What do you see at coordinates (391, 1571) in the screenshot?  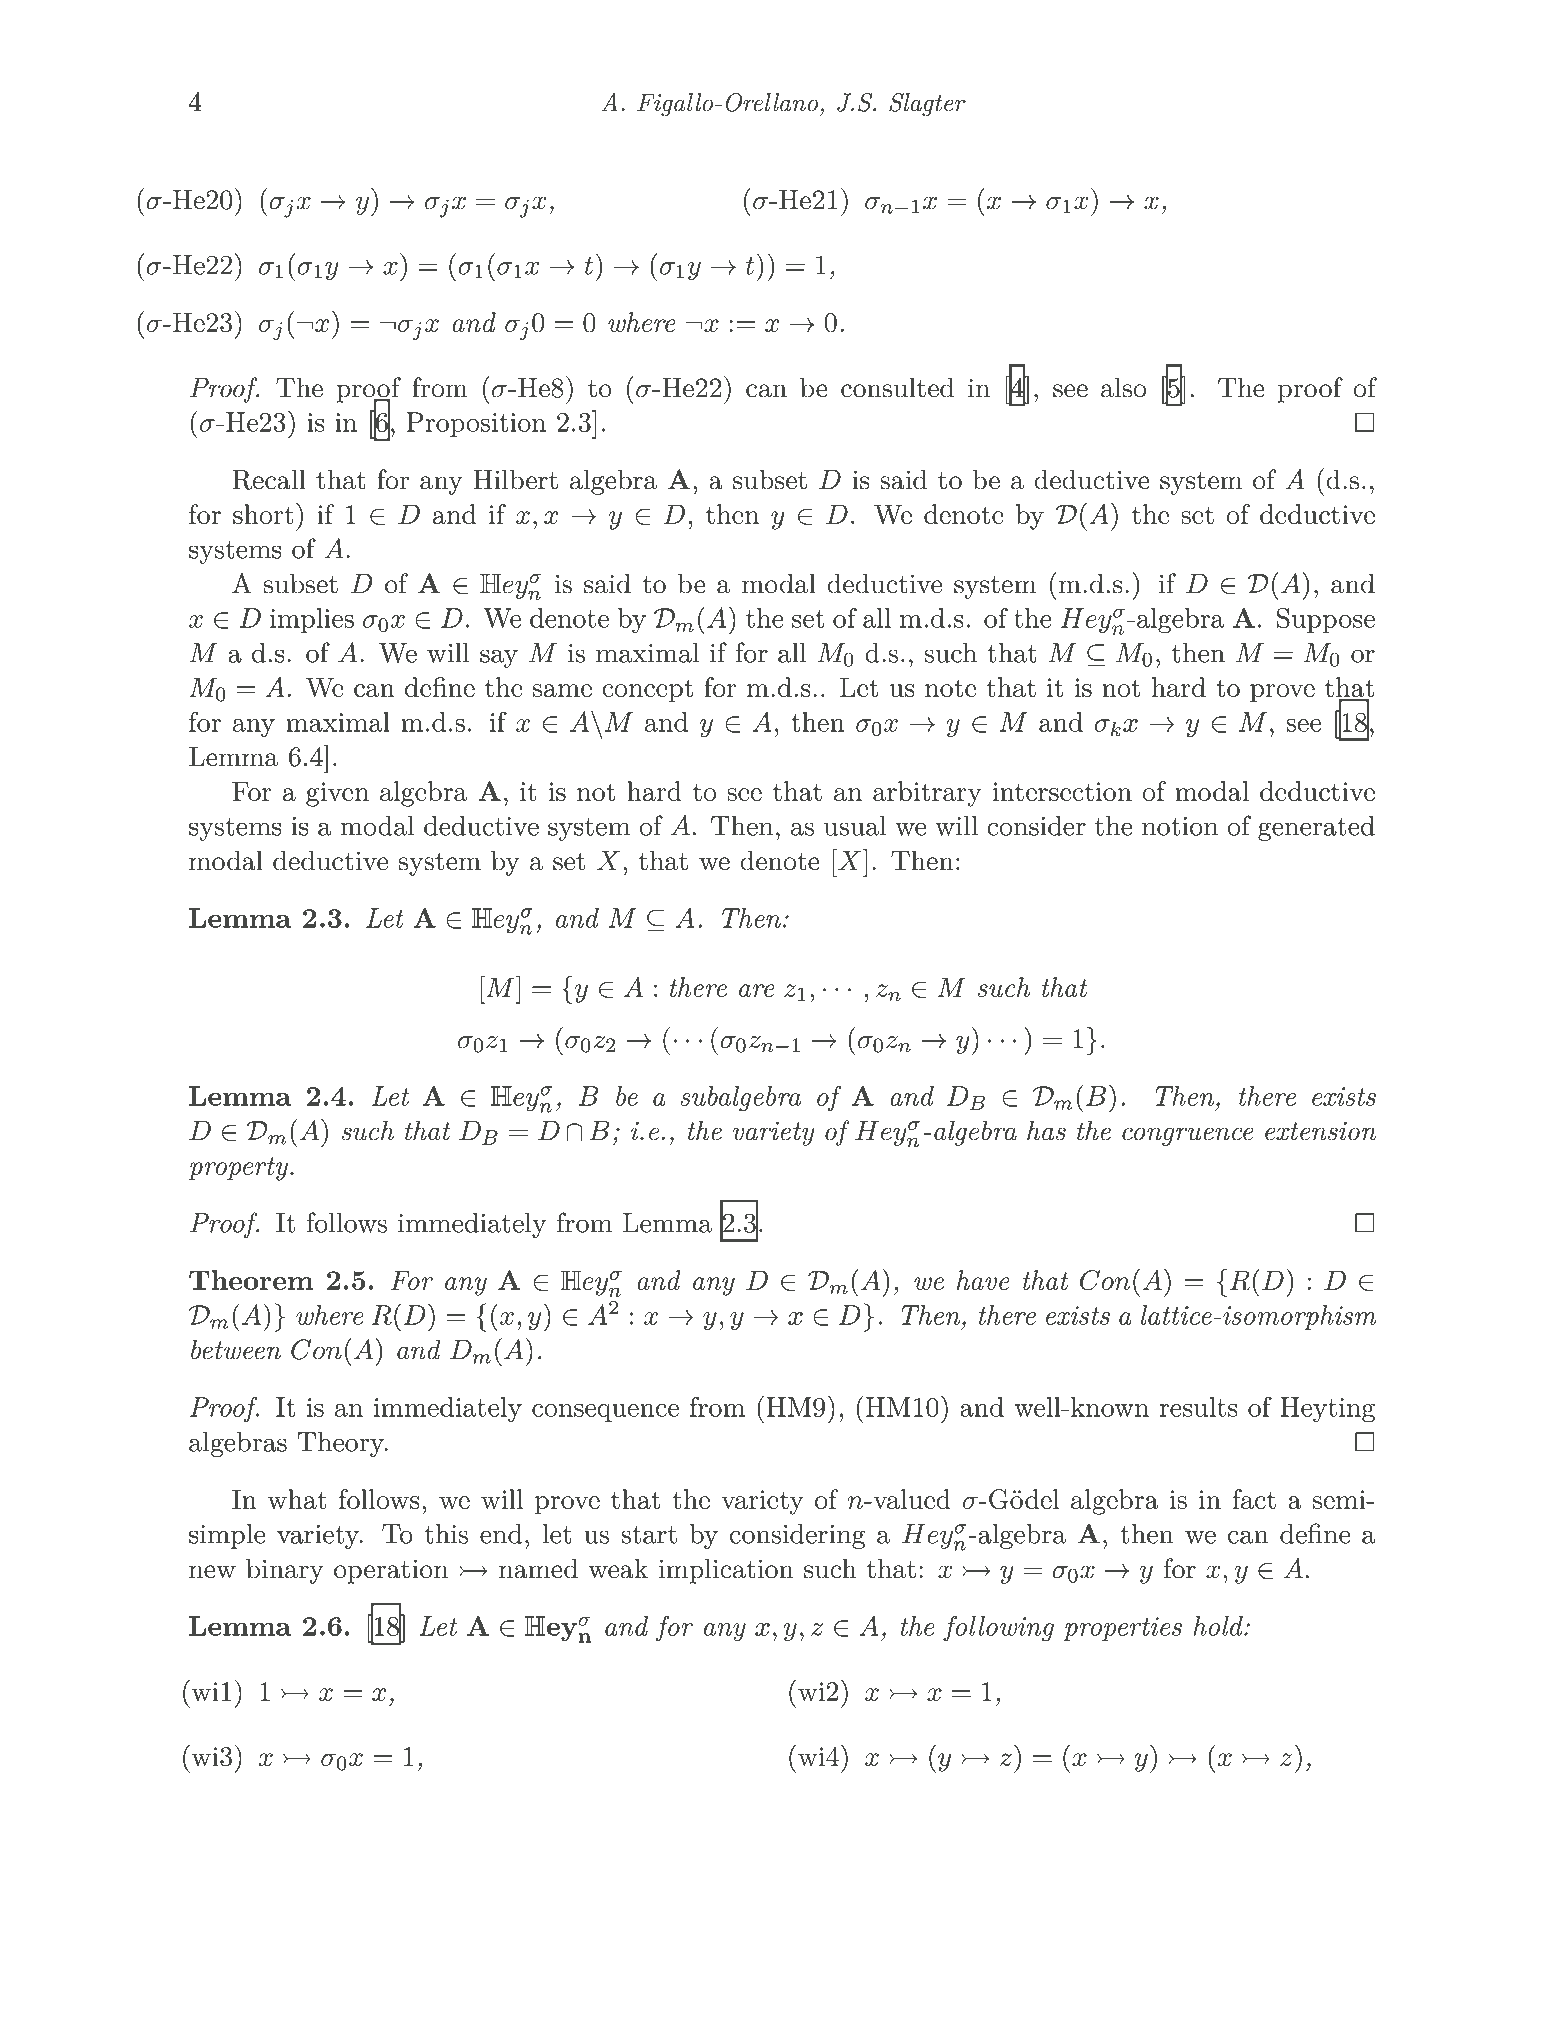 I see `operation` at bounding box center [391, 1571].
